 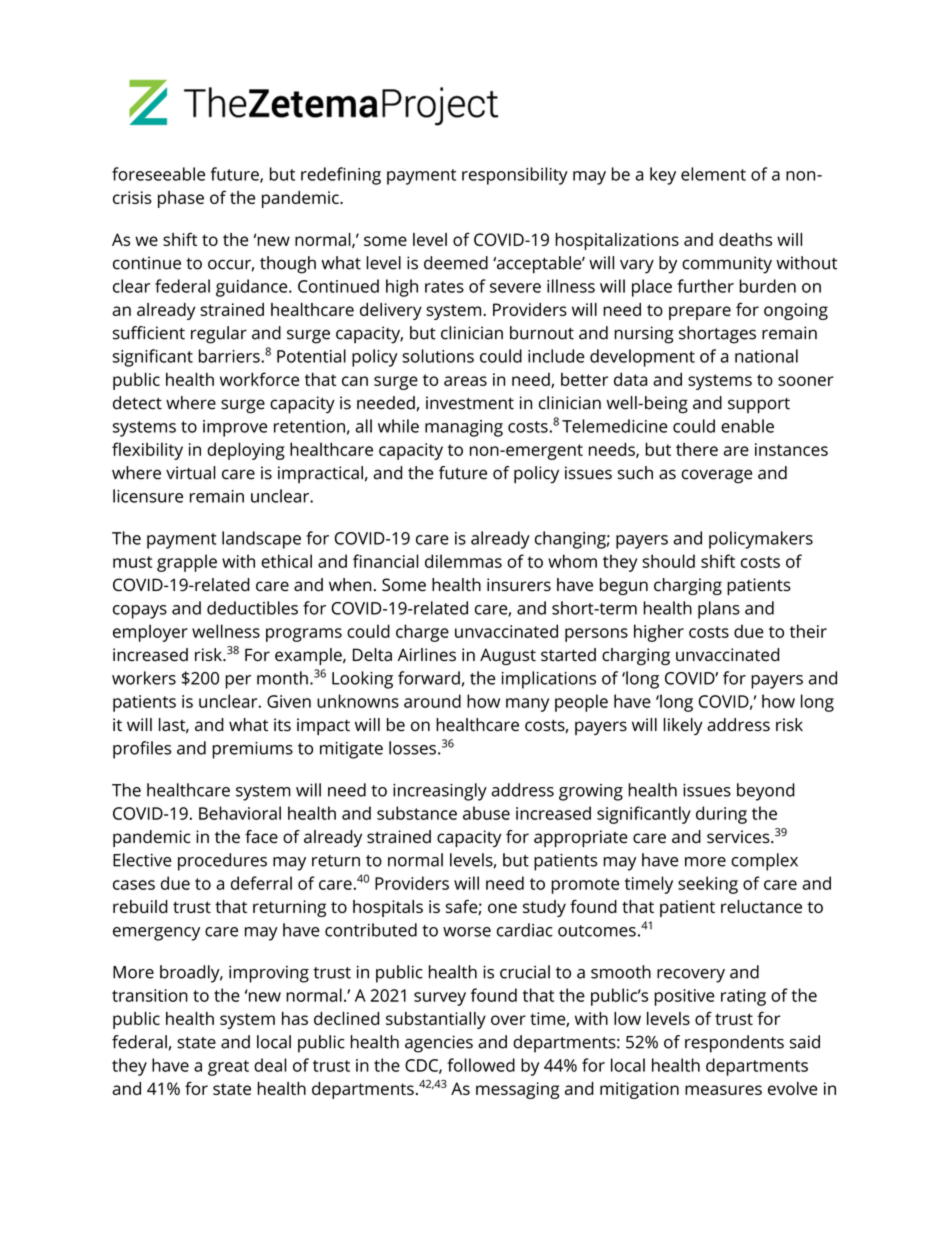 What do you see at coordinates (228, 1068) in the screenshot?
I see `great` at bounding box center [228, 1068].
